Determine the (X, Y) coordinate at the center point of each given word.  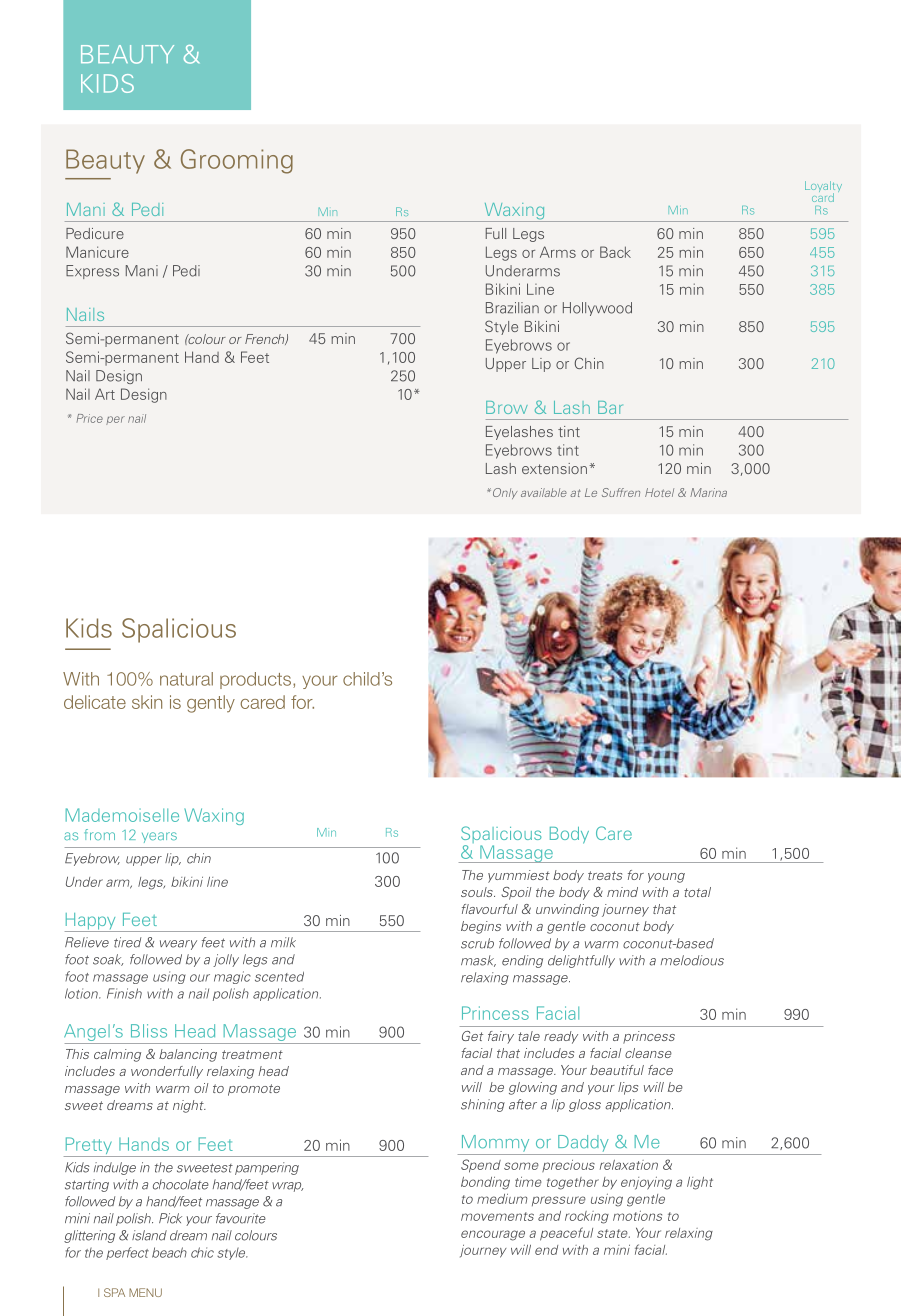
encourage (493, 1235)
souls (478, 892)
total (697, 892)
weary (178, 945)
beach (169, 1252)
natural (186, 679)
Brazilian (512, 308)
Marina (708, 492)
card (823, 196)
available (544, 492)
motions (637, 1216)
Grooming (237, 161)
